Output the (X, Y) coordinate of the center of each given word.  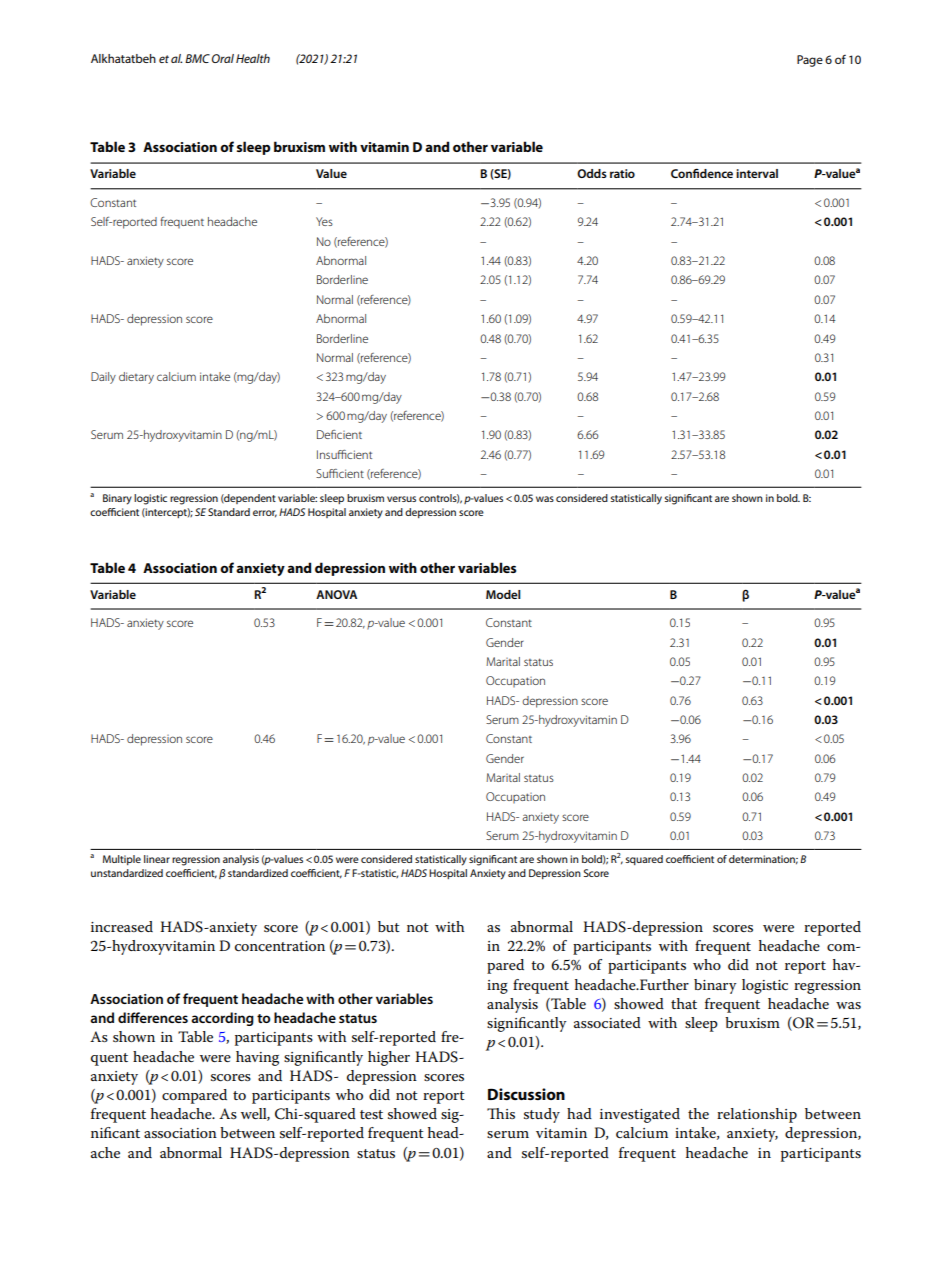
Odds (592, 173)
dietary (136, 378)
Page (810, 61)
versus (401, 499)
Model (503, 594)
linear (157, 859)
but (389, 926)
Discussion (526, 1094)
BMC (197, 58)
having (257, 1058)
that (684, 1003)
